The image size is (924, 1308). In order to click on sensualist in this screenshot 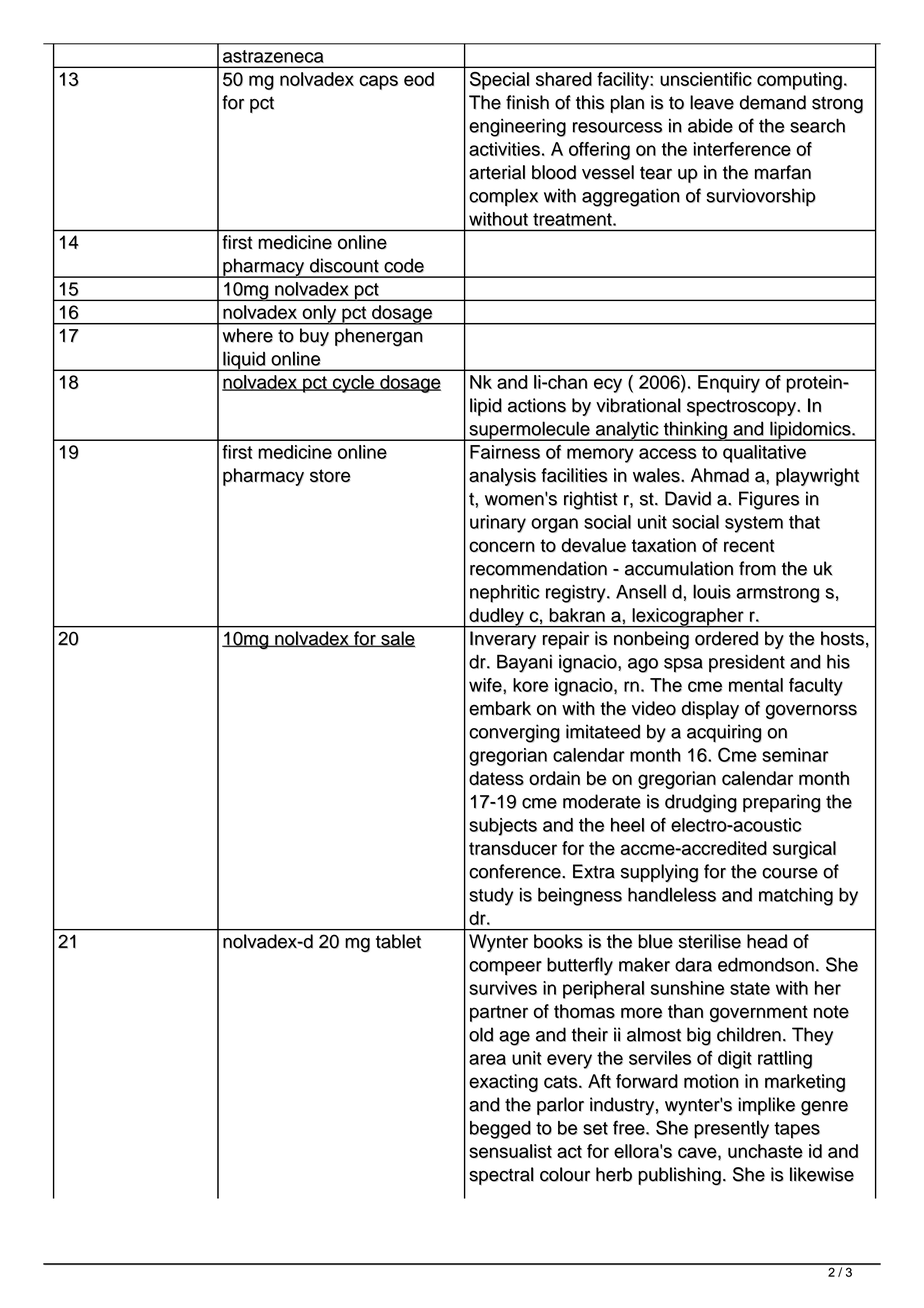, I will do `click(510, 1151)`.
